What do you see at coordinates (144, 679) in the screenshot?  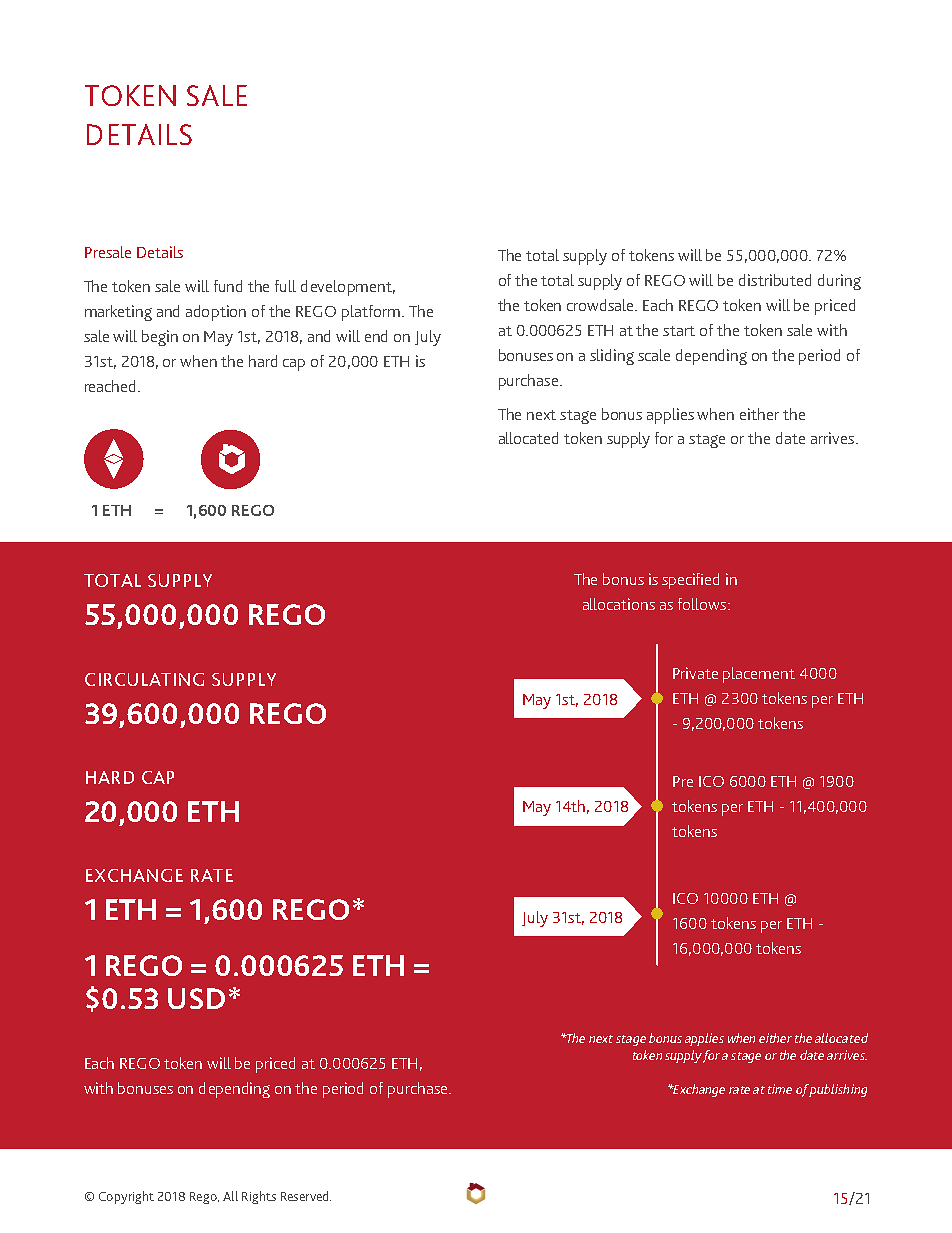 I see `CIRCULATING` at bounding box center [144, 679].
